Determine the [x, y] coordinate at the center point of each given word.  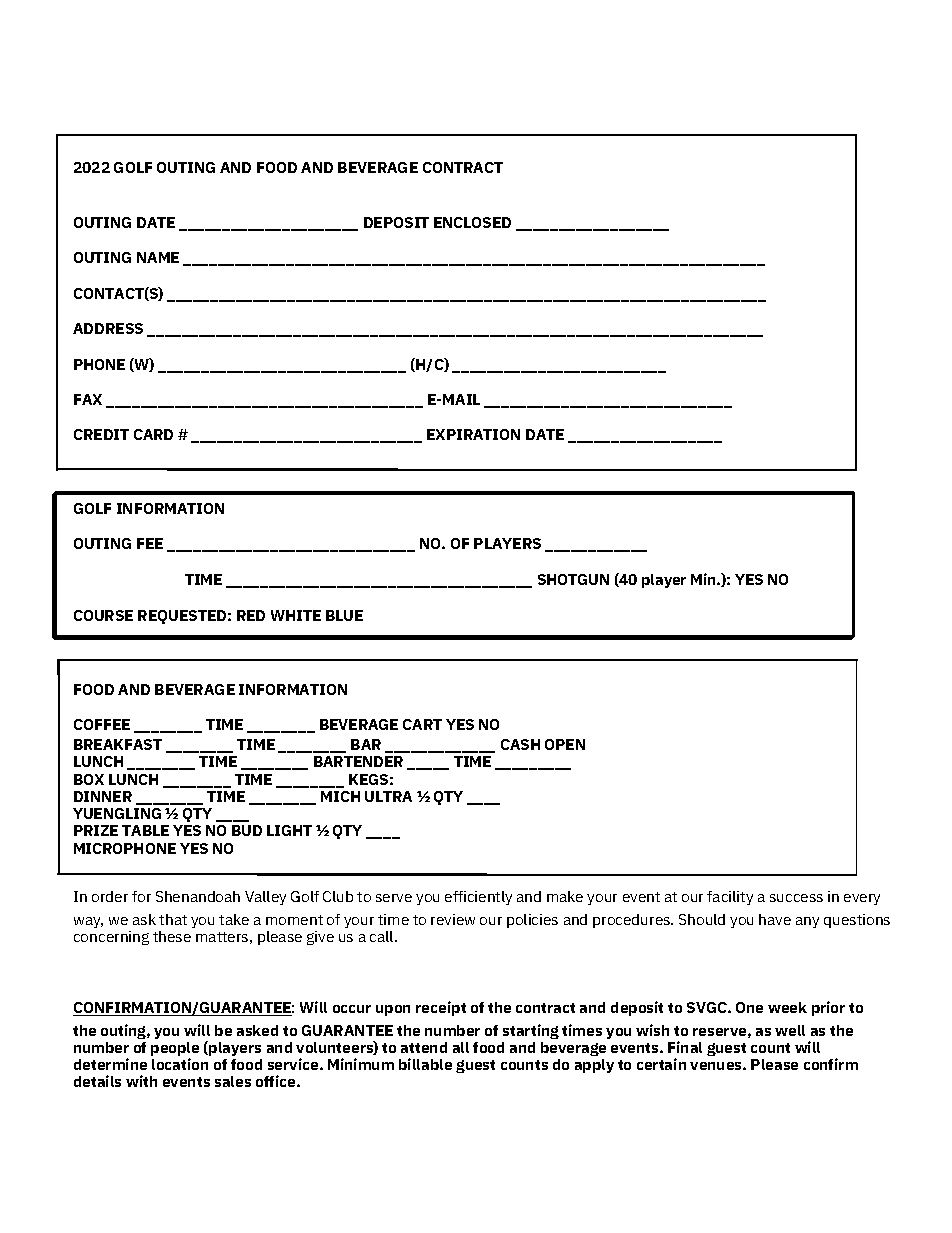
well [790, 1030]
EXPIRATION [473, 434]
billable [425, 1064]
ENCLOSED [472, 222]
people [175, 1050]
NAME [158, 257]
